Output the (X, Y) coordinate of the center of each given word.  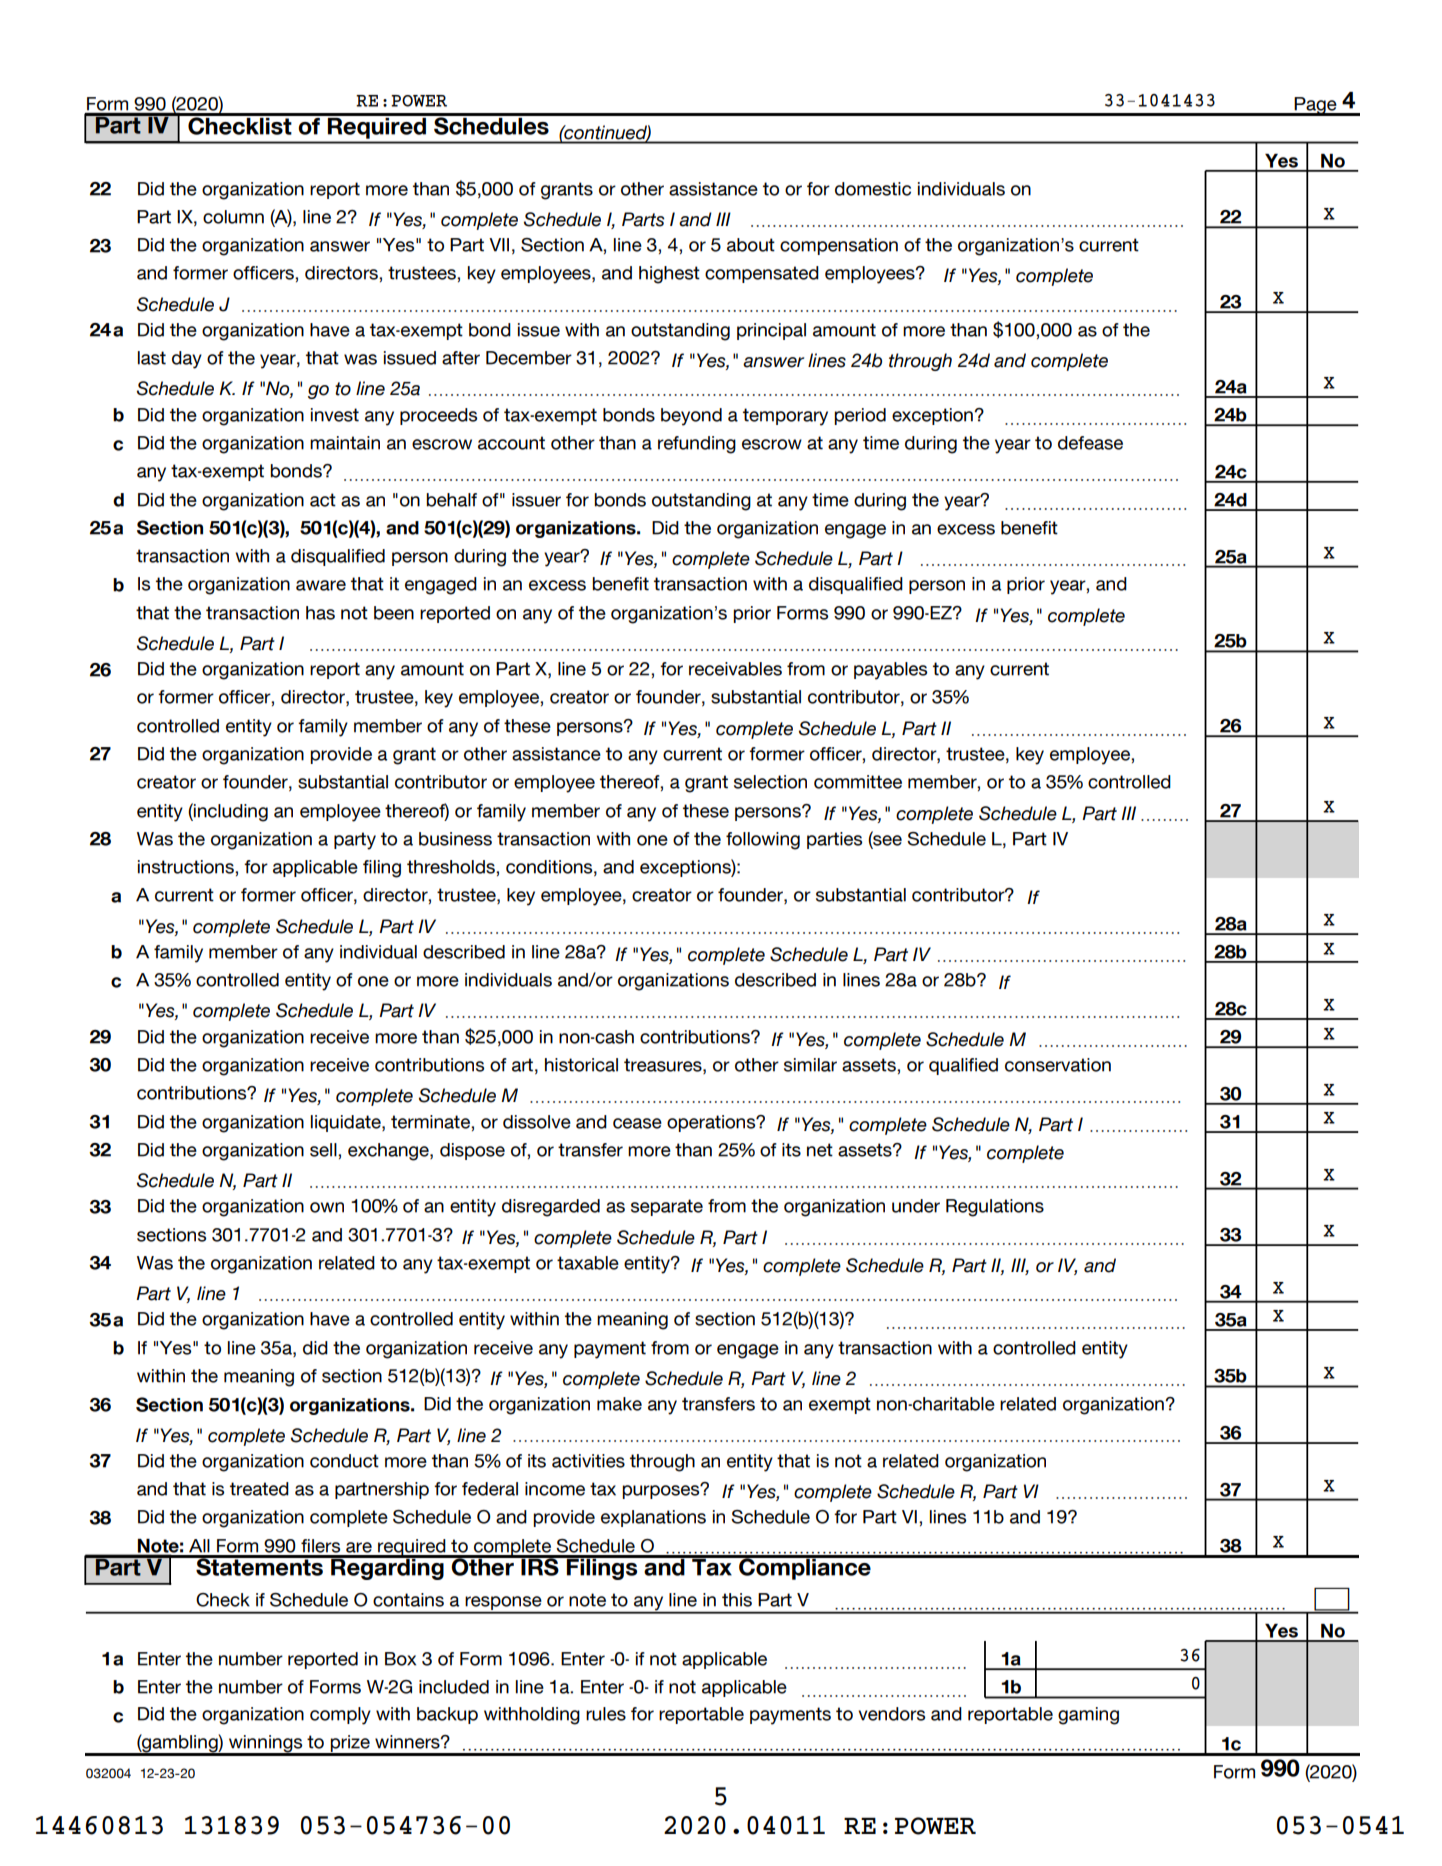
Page (1315, 106)
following (763, 841)
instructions (187, 867)
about (751, 245)
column (233, 217)
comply (340, 1716)
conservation (1058, 1065)
